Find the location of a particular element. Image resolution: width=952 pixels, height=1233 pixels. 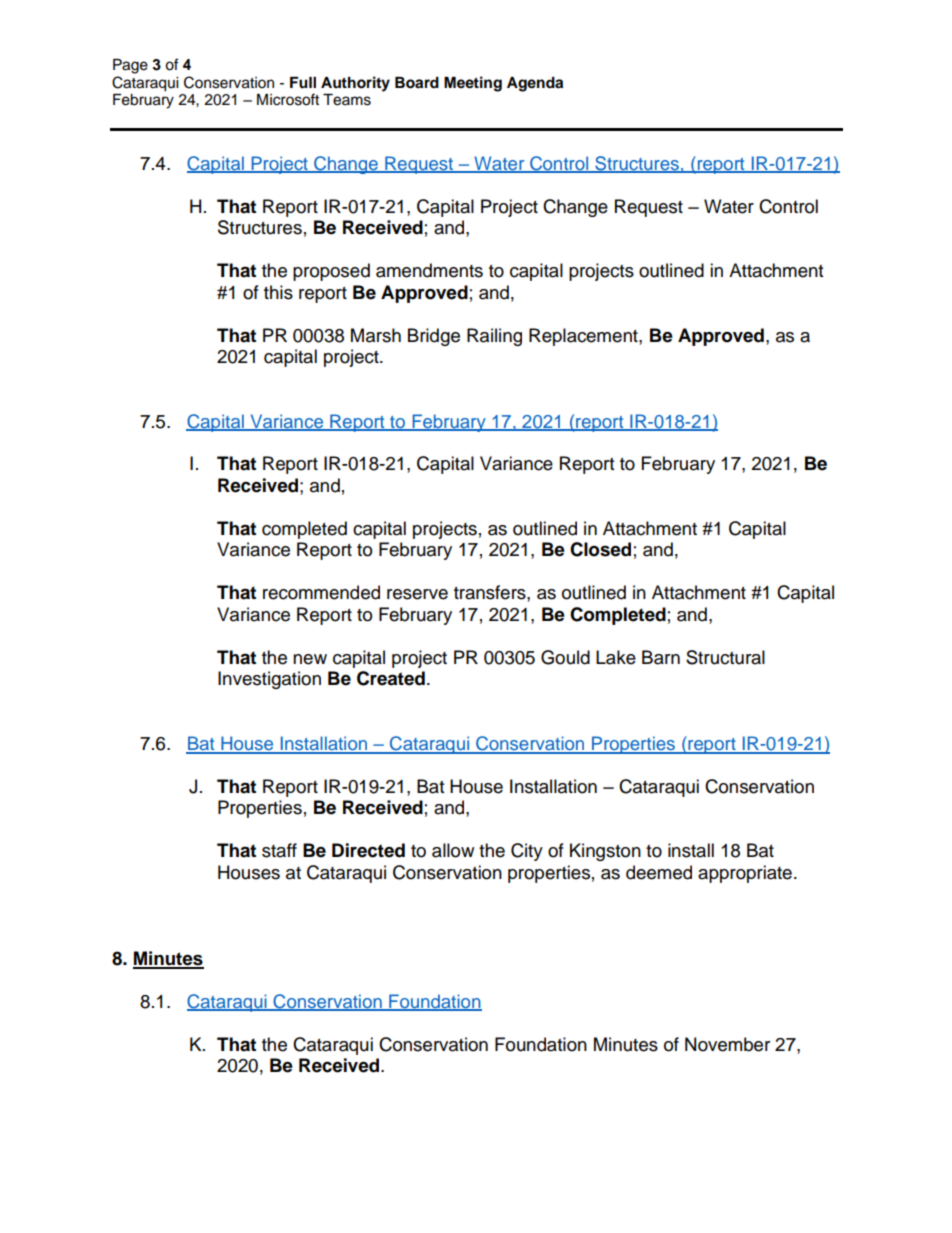

this is located at coordinates (278, 292).
